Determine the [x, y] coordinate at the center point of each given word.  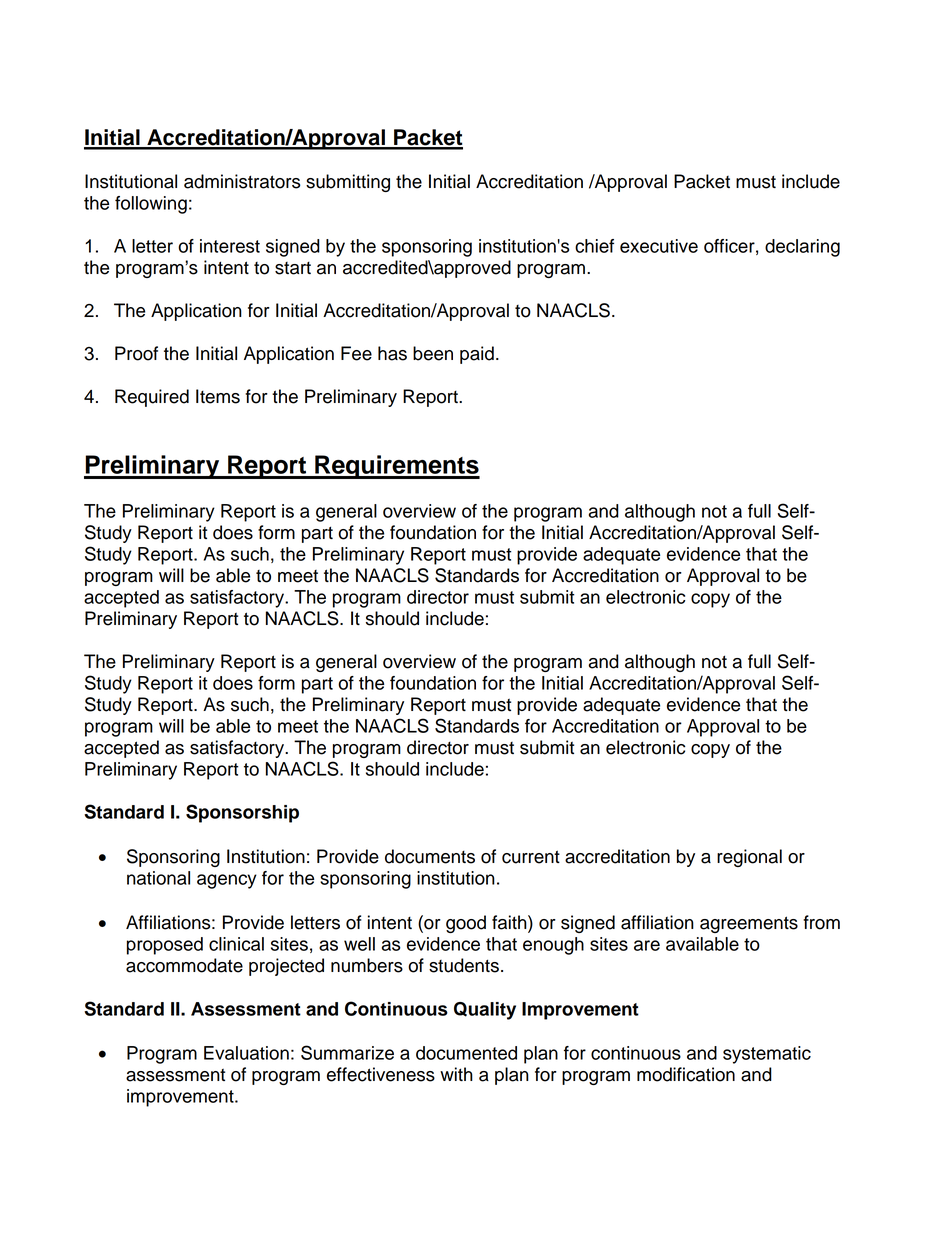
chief [594, 246]
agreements [749, 924]
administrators [242, 181]
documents [430, 856]
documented [466, 1053]
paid [477, 355]
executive [659, 246]
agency [227, 881]
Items [218, 396]
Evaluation [246, 1053]
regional [749, 858]
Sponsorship [242, 813]
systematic [767, 1055]
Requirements [396, 467]
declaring [802, 248]
